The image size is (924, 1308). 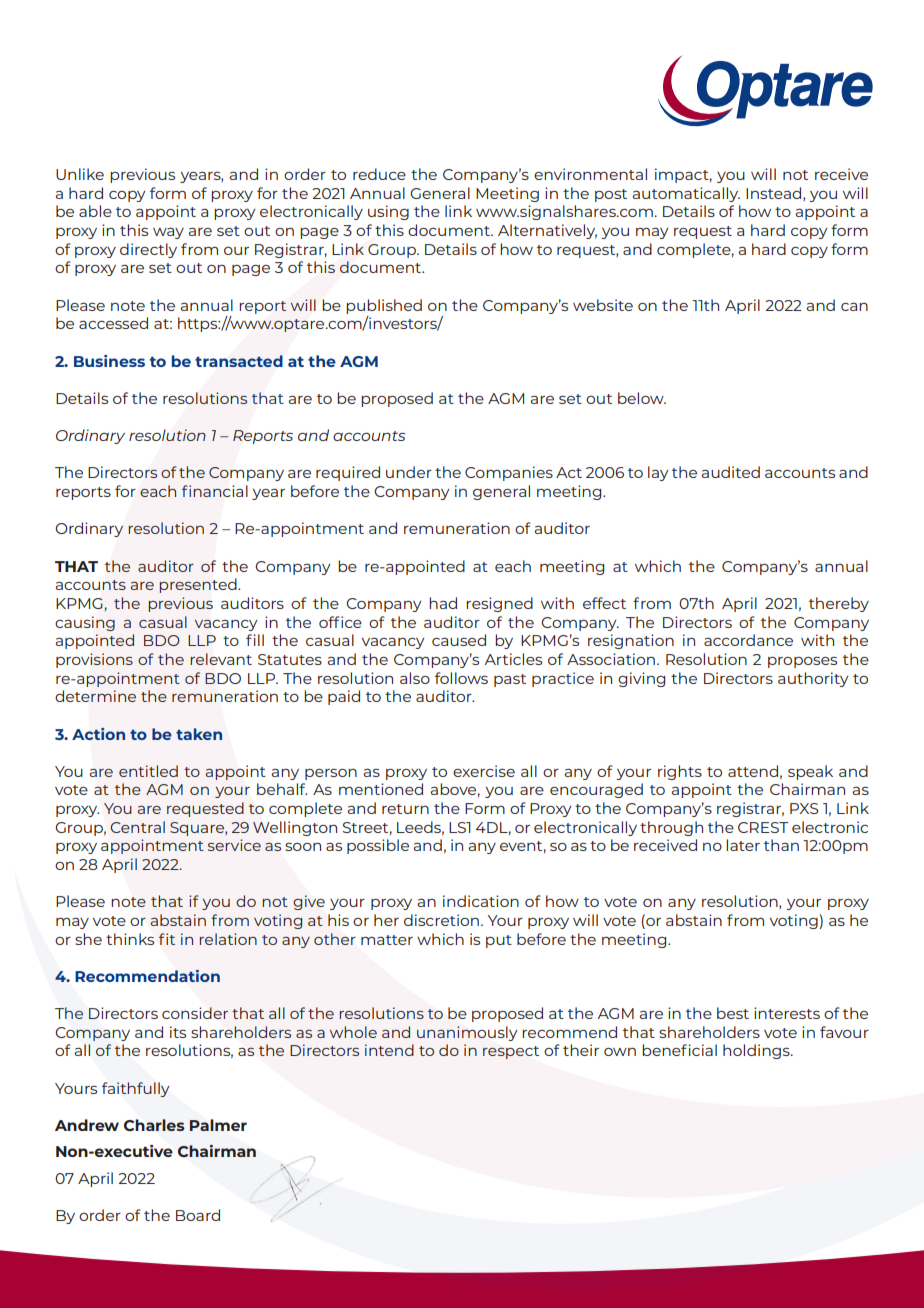 I want to click on Instead, so click(x=775, y=194).
